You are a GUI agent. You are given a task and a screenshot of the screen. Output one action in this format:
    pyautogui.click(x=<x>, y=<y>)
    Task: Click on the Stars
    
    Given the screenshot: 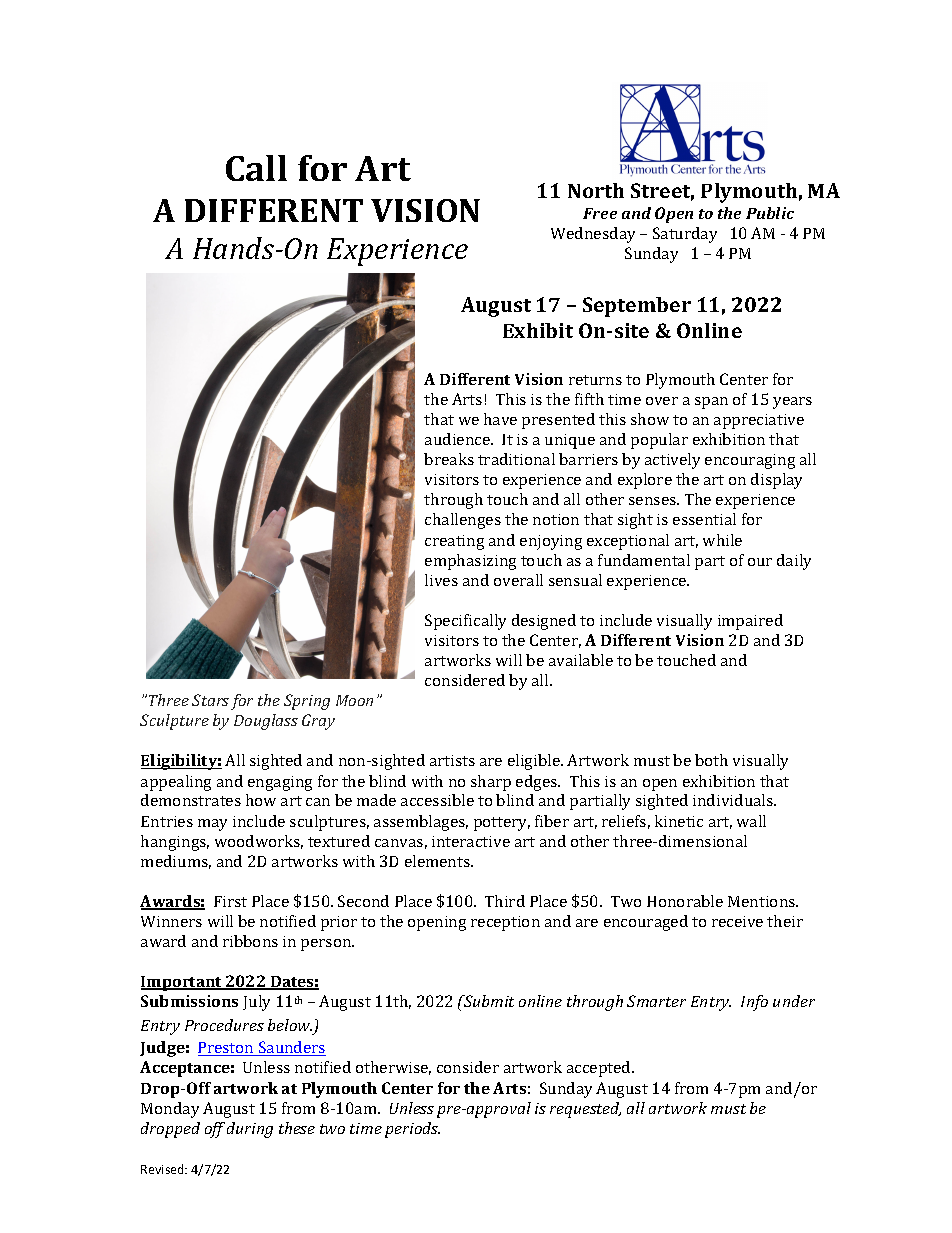 What is the action you would take?
    pyautogui.click(x=210, y=700)
